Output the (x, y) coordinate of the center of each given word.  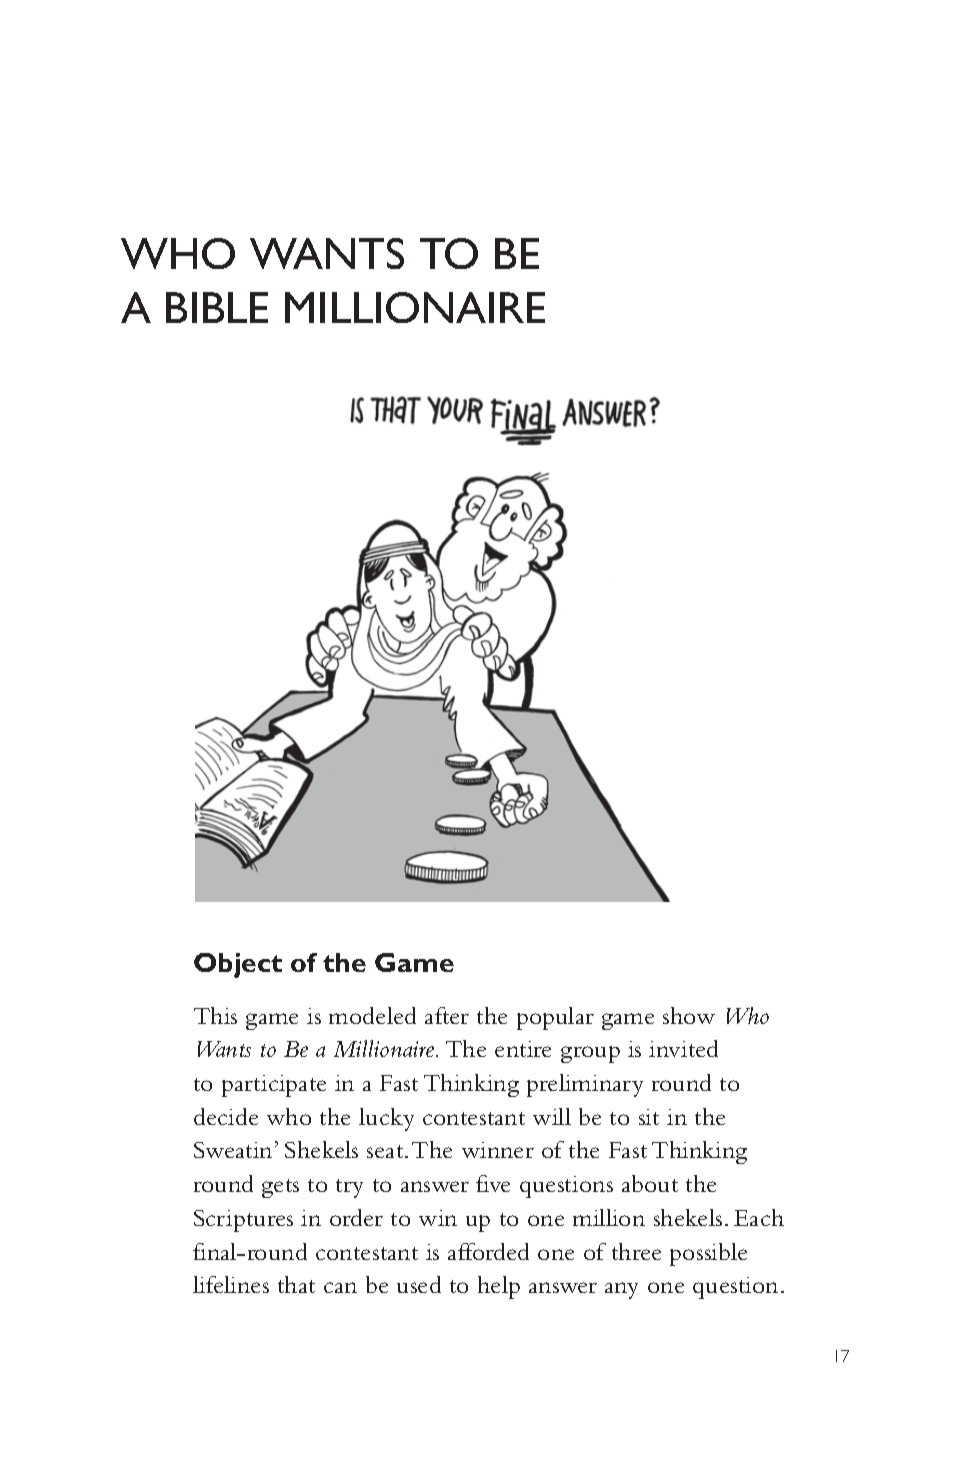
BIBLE (217, 307)
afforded (488, 1251)
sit (649, 1117)
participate (274, 1086)
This (215, 1015)
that (296, 1284)
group (590, 1054)
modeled (372, 1015)
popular (555, 1018)
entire (523, 1049)
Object (238, 965)
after (447, 1015)
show (689, 1015)
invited (683, 1048)
